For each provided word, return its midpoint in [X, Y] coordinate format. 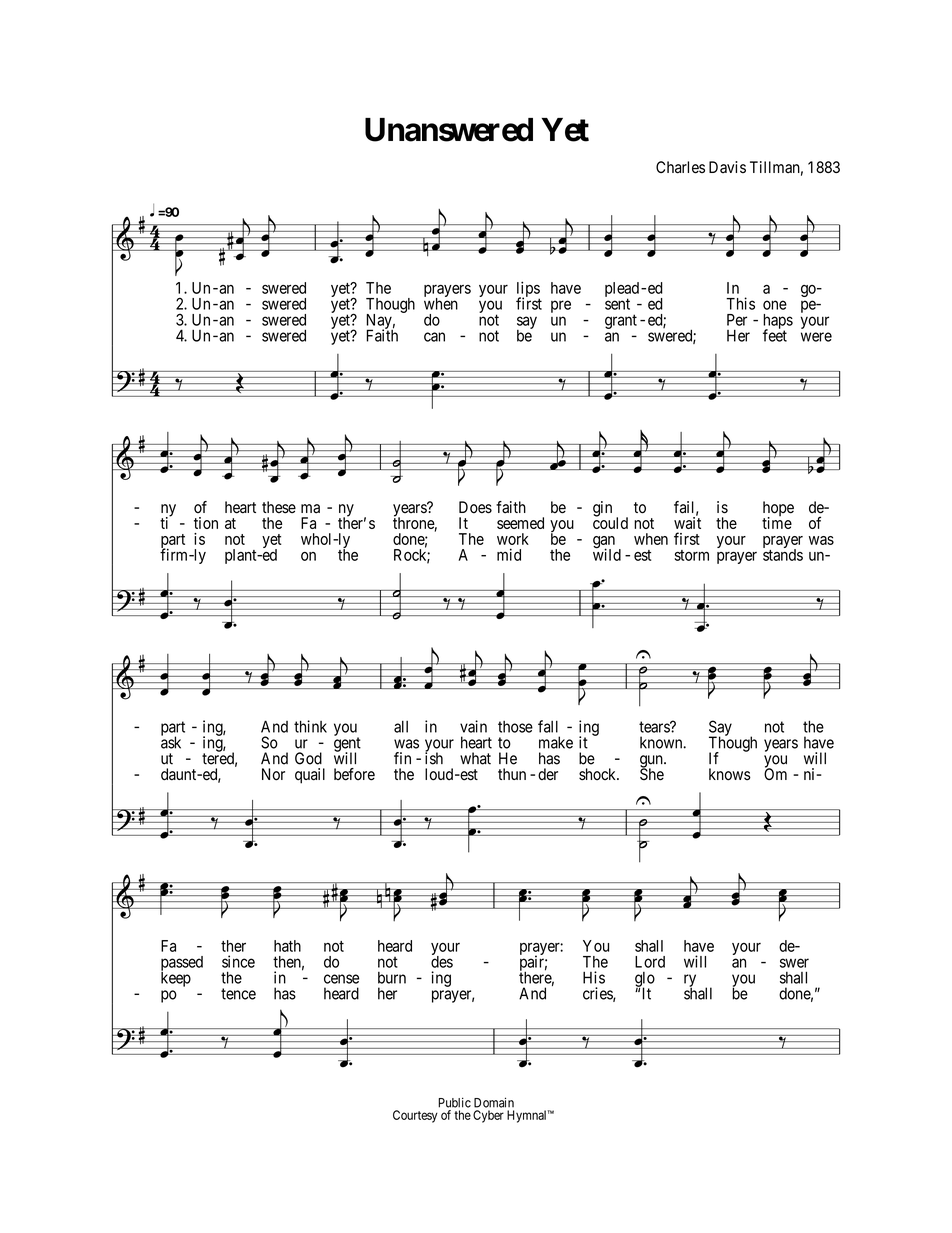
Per [737, 320]
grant [621, 321]
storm [692, 555]
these [279, 507]
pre [561, 306]
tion [206, 523]
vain [473, 726]
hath [287, 946]
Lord [650, 962]
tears [655, 727]
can [434, 337]
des [442, 961]
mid [509, 554]
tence [238, 994]
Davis [727, 167]
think [310, 726]
